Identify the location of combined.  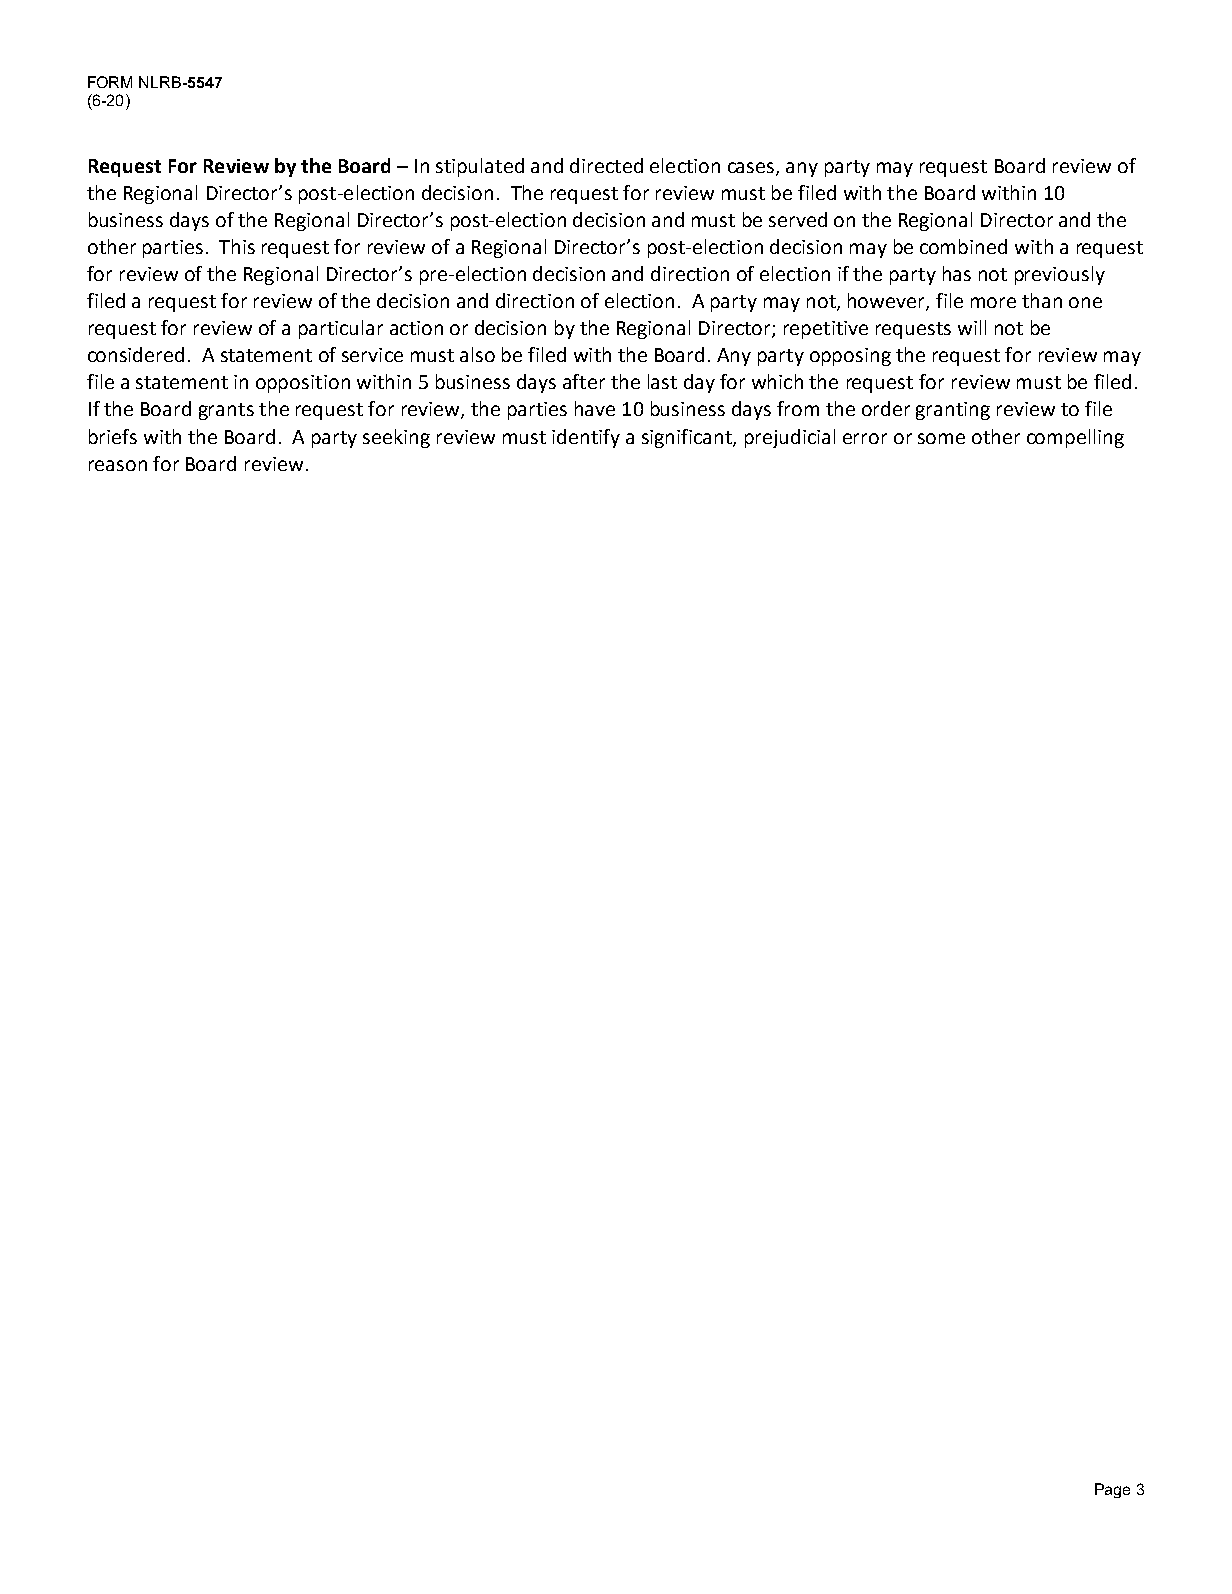
(963, 246).
